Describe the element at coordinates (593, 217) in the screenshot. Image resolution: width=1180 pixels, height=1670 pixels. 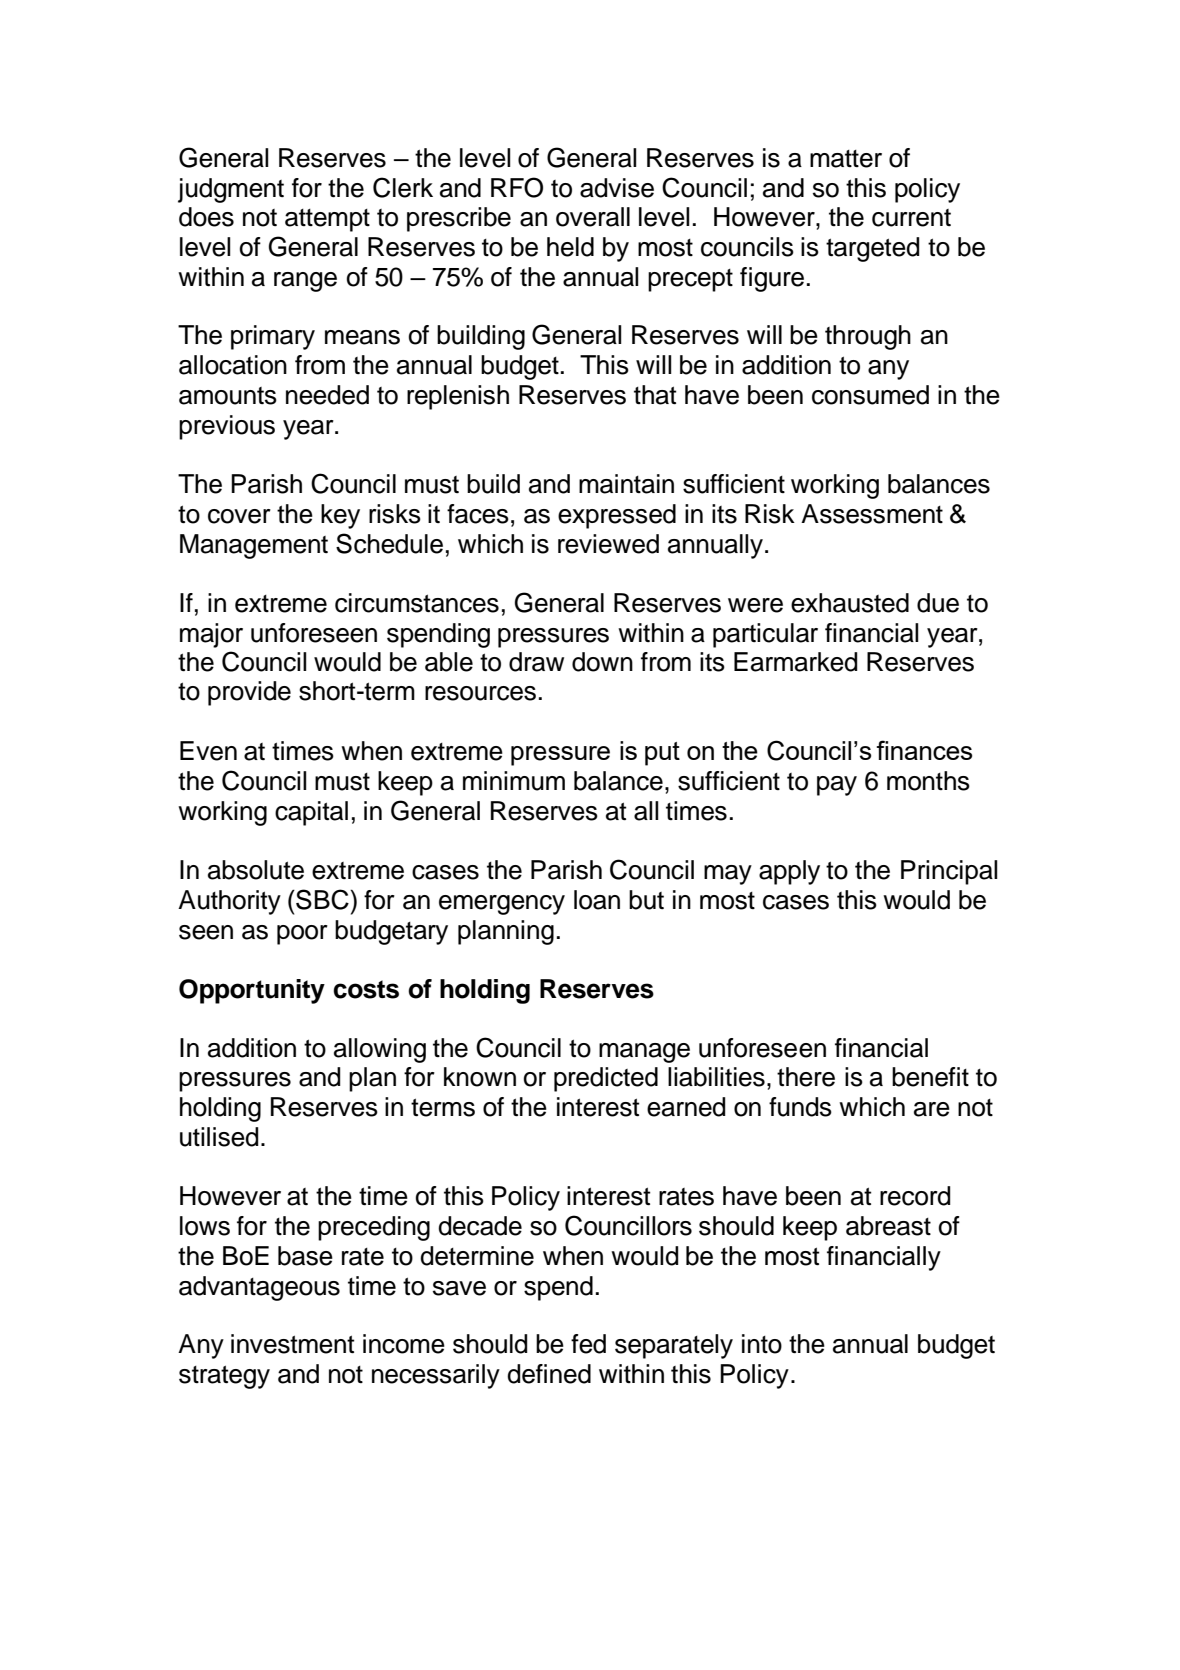
I see `overall` at that location.
